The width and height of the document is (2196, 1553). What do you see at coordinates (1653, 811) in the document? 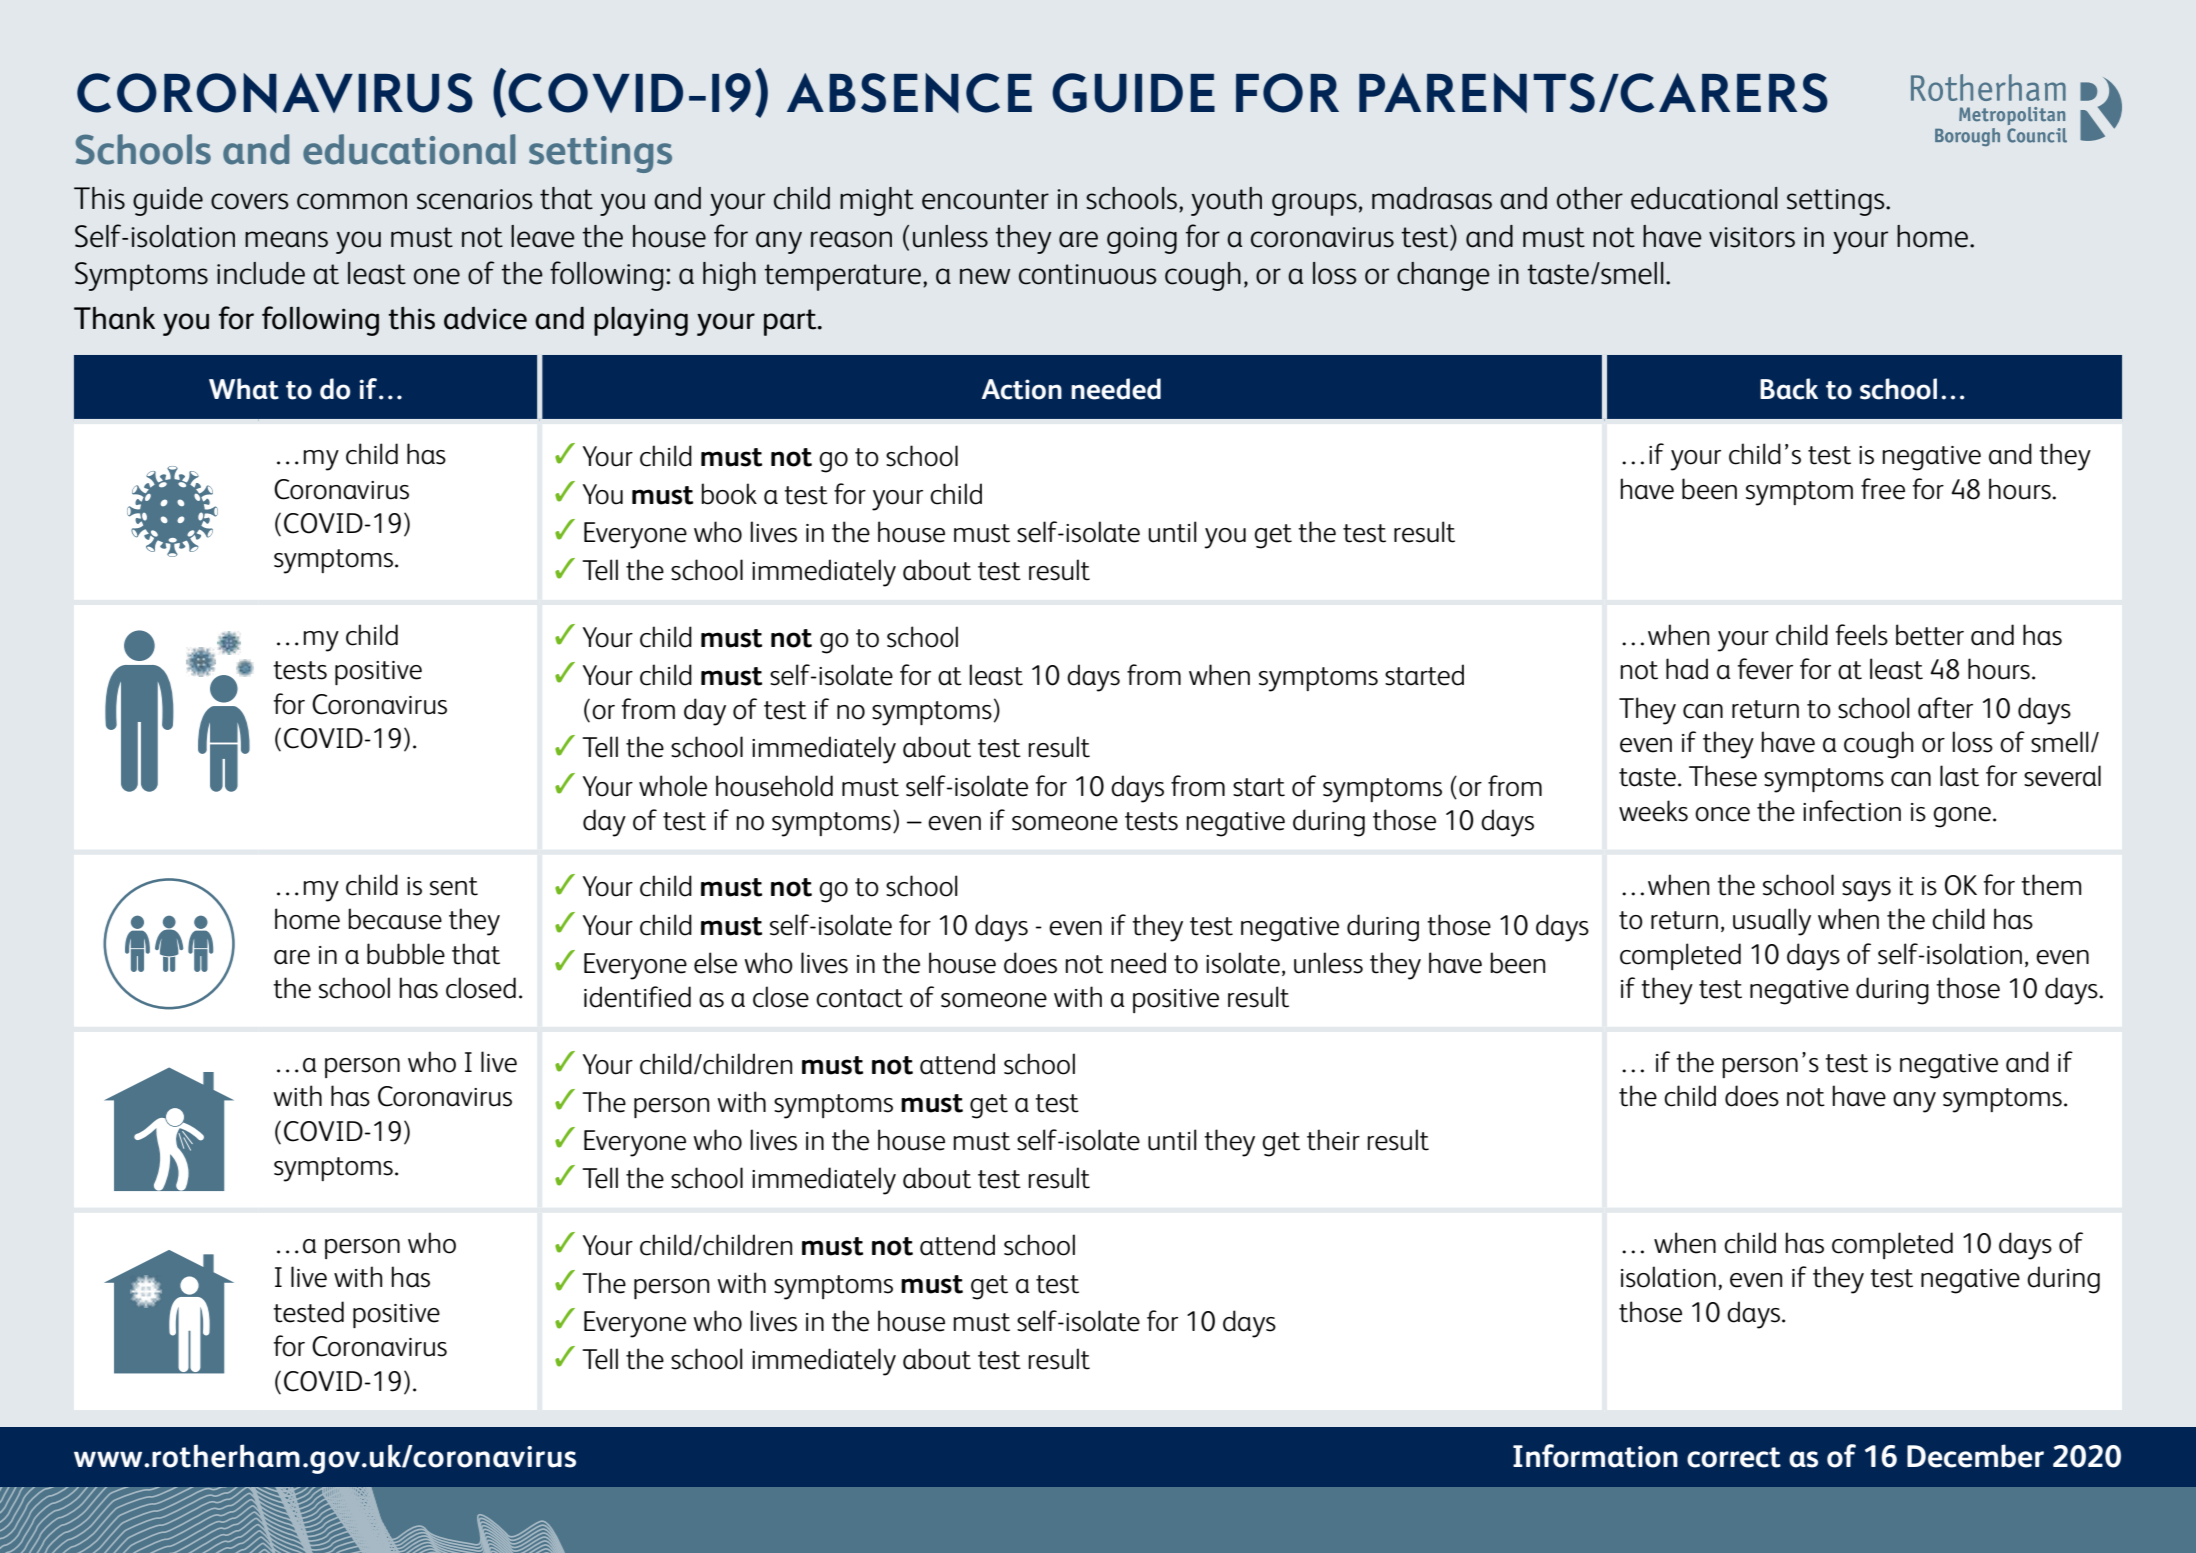
I see `weeks` at bounding box center [1653, 811].
